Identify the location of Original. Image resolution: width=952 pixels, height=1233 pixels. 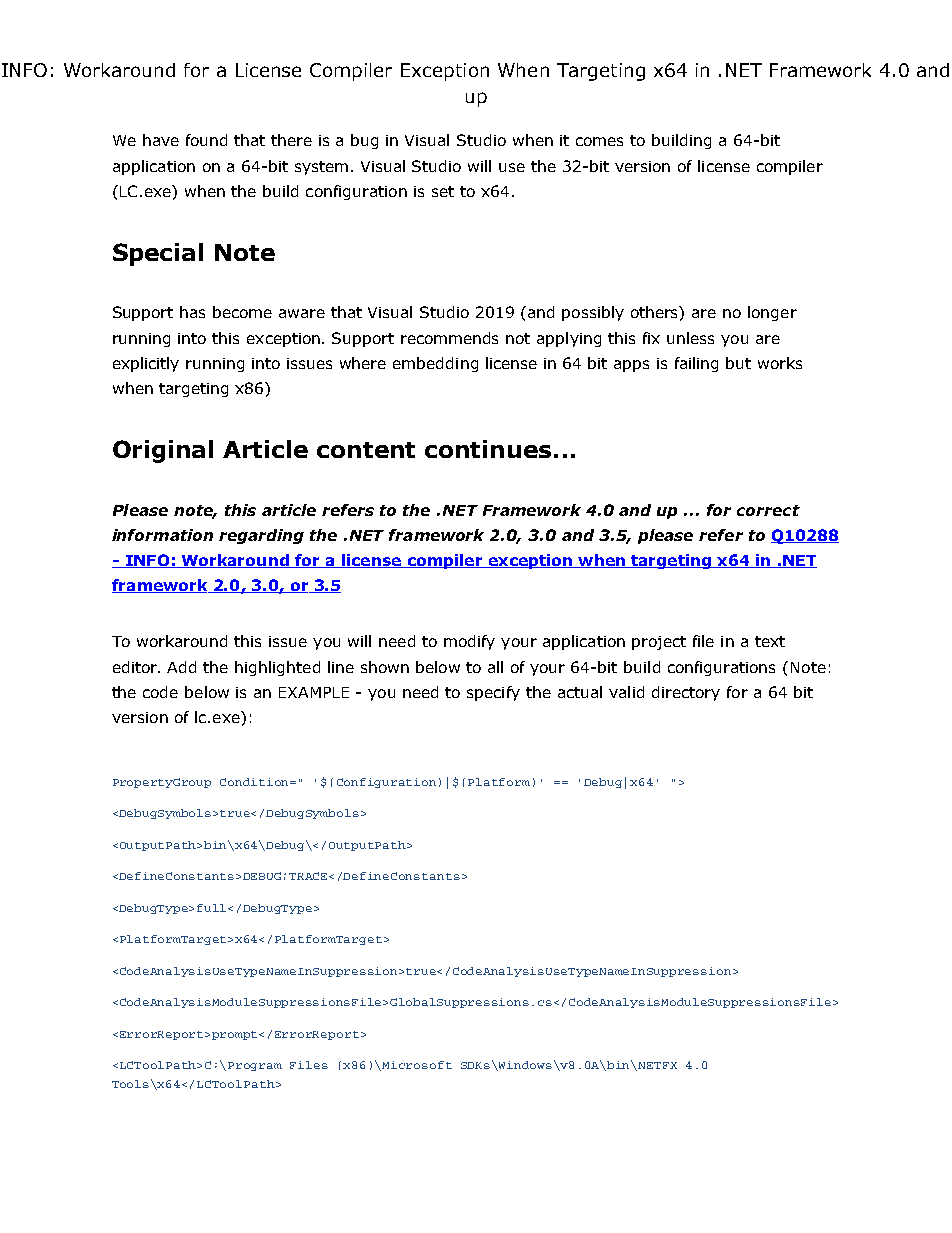
(163, 451).
